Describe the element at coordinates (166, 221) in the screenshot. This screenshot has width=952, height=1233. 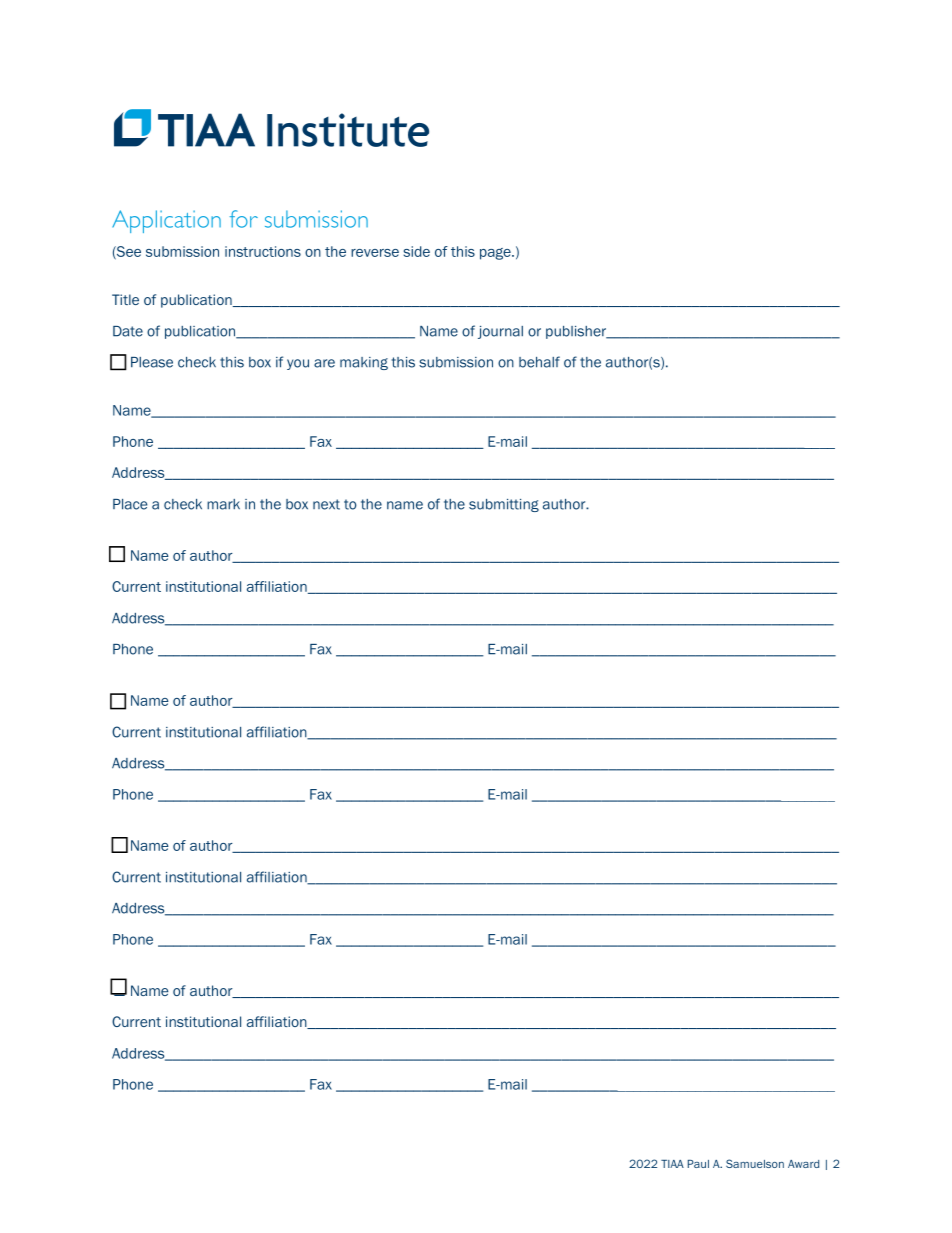
I see `Application` at that location.
